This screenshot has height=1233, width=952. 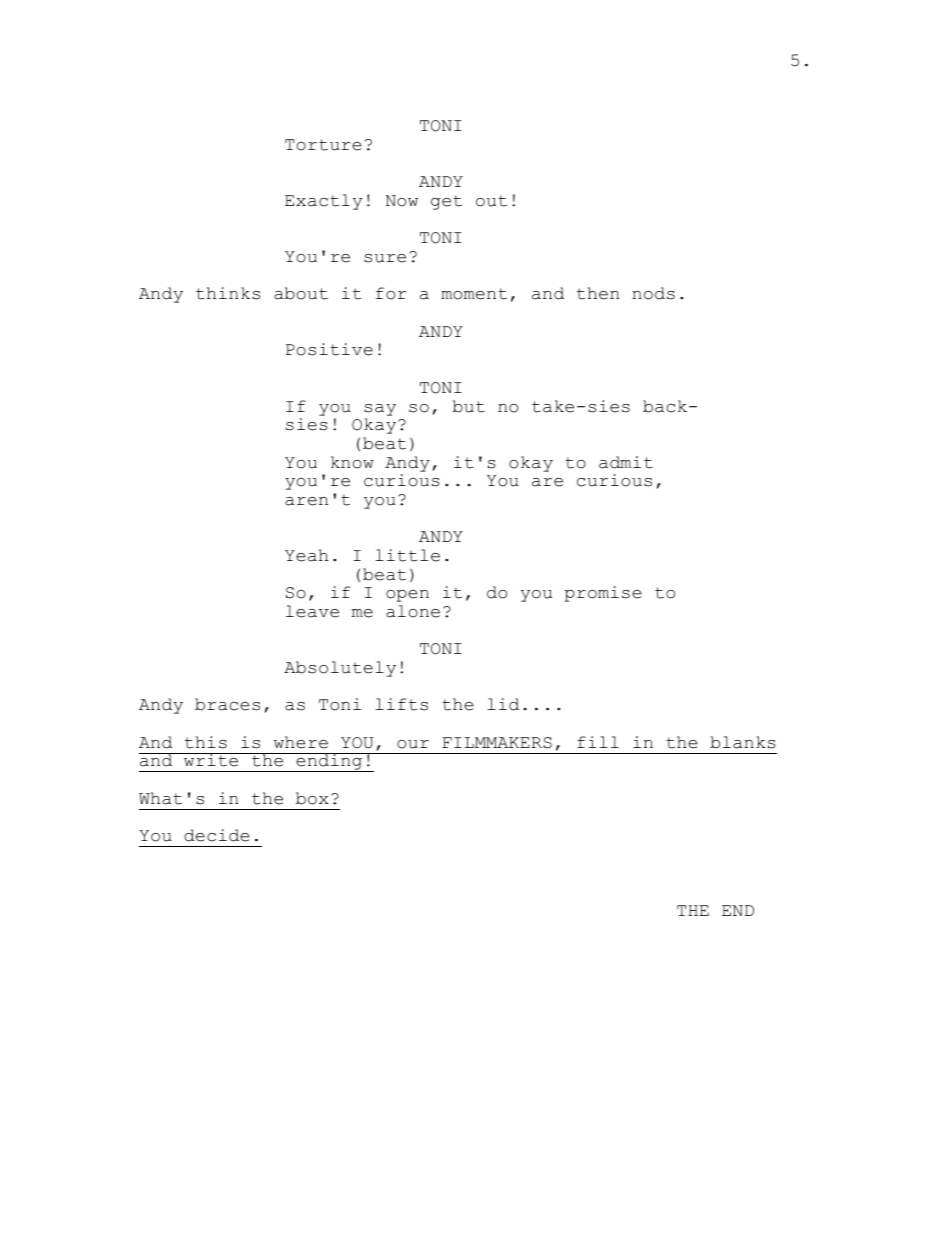 I want to click on blanks, so click(x=743, y=742).
